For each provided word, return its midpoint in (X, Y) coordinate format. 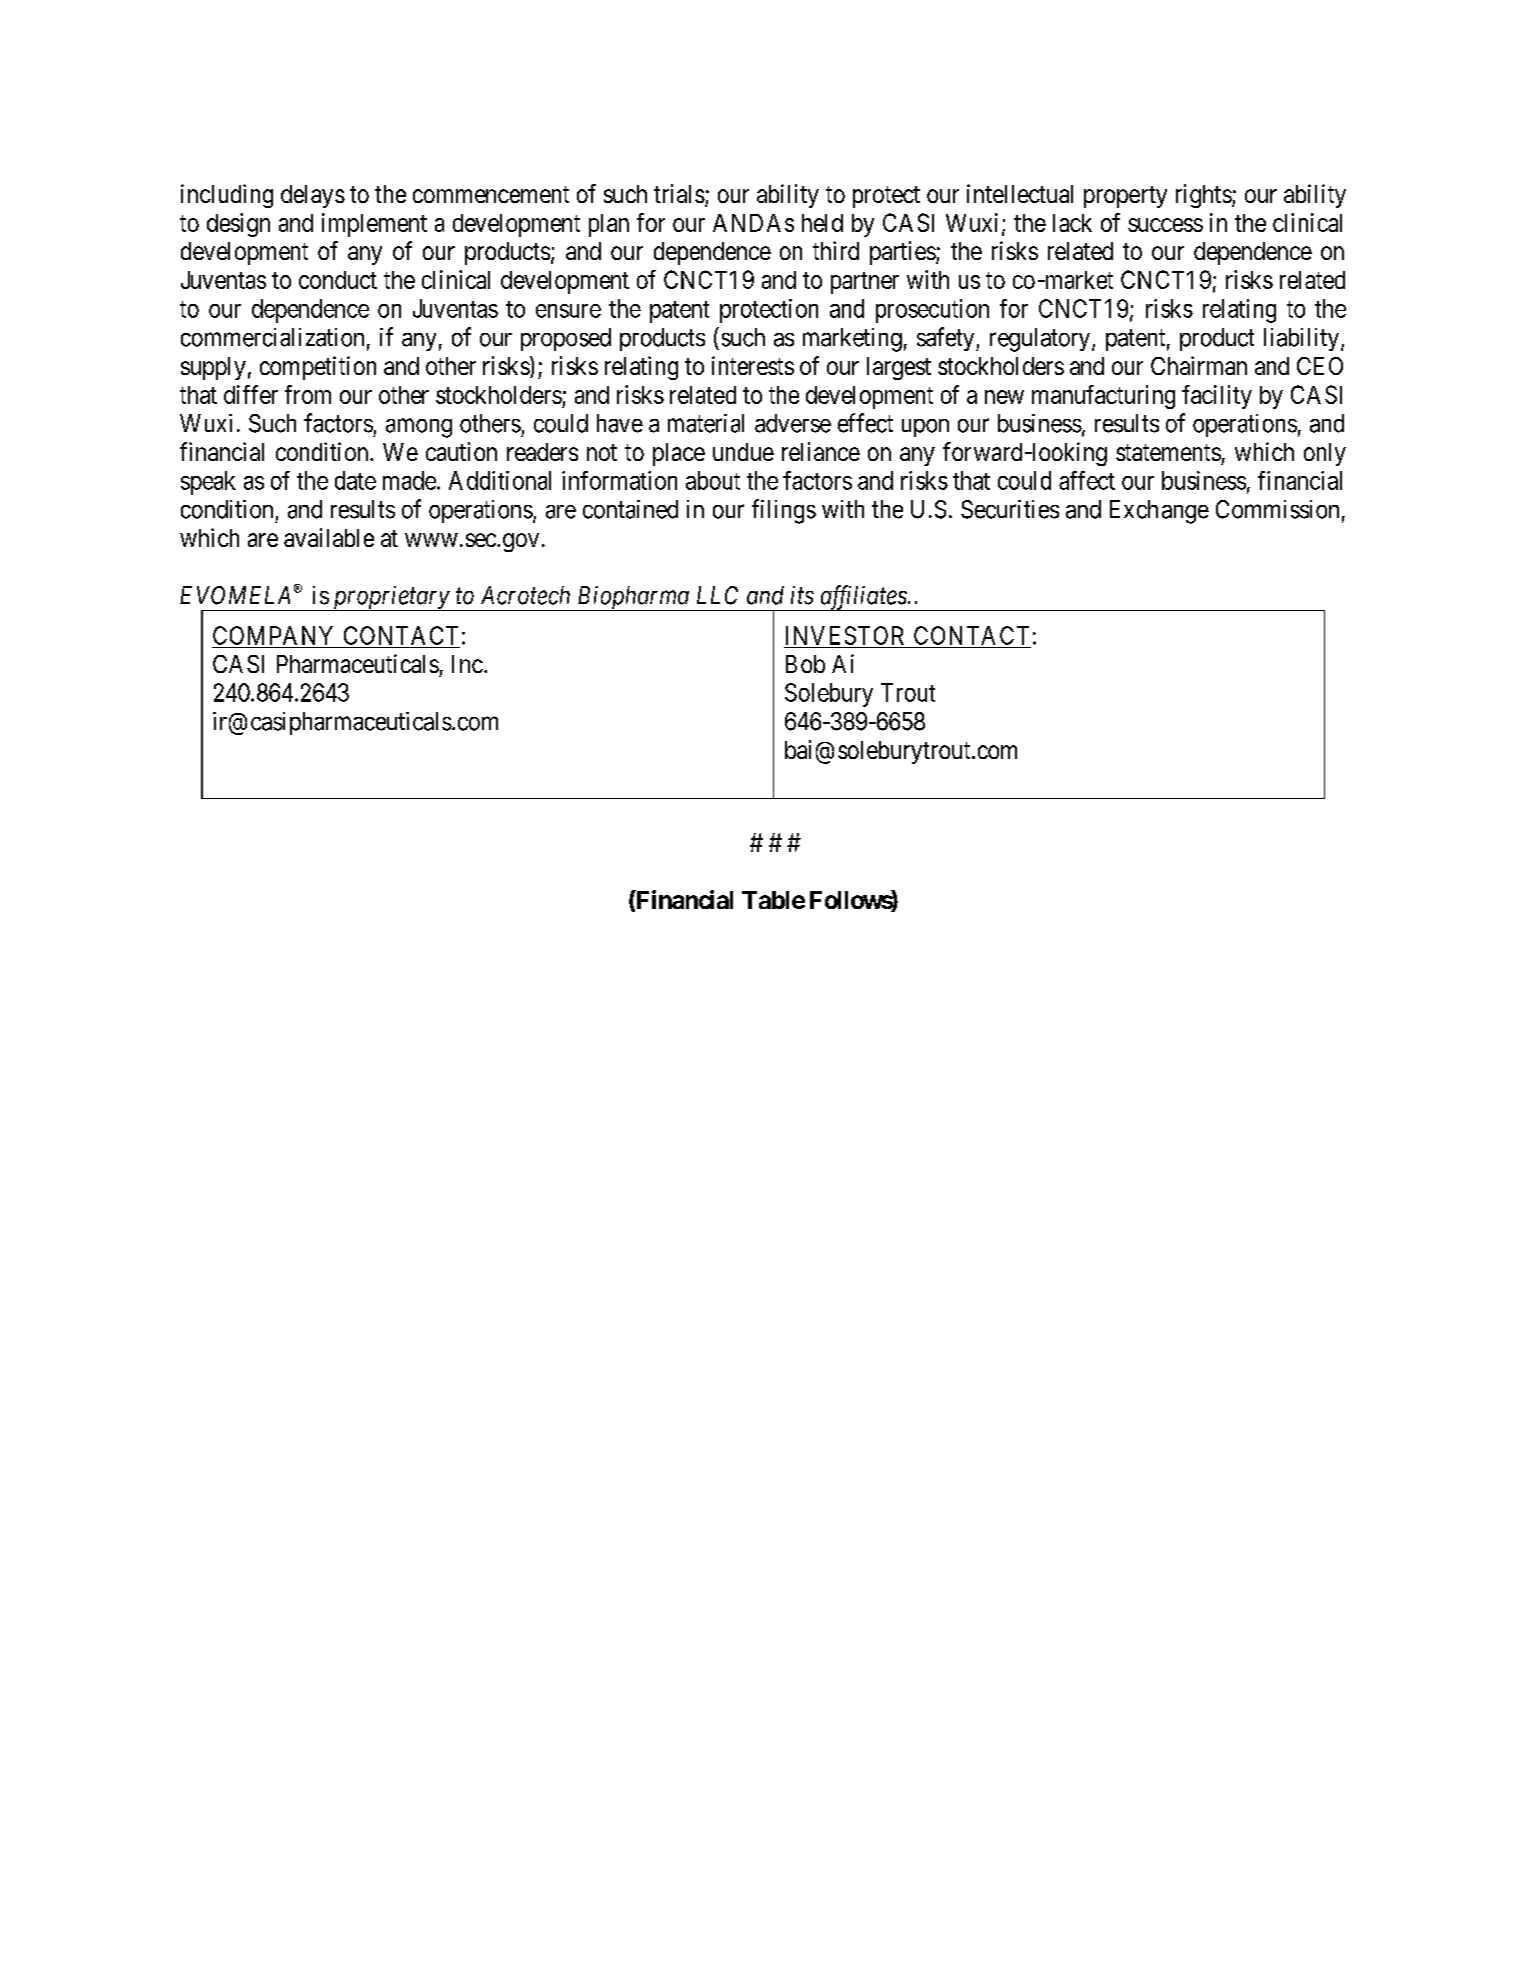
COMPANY (273, 635)
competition (318, 368)
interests (753, 365)
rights (1204, 196)
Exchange (1159, 512)
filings (784, 511)
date (355, 480)
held (822, 223)
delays (313, 196)
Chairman (1199, 365)
